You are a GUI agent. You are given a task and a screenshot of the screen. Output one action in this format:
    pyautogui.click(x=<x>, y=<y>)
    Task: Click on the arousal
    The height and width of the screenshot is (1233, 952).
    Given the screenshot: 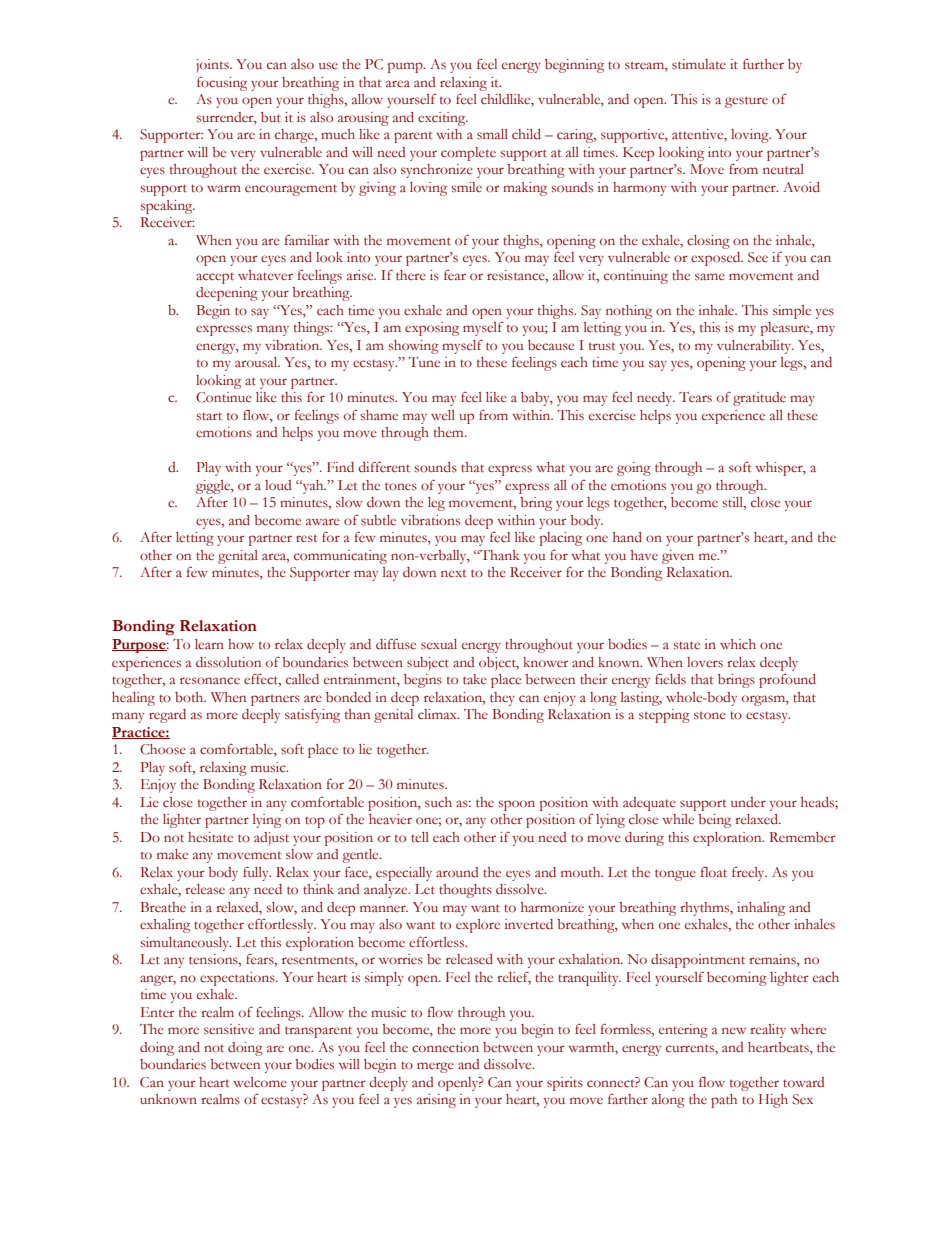 What is the action you would take?
    pyautogui.click(x=257, y=362)
